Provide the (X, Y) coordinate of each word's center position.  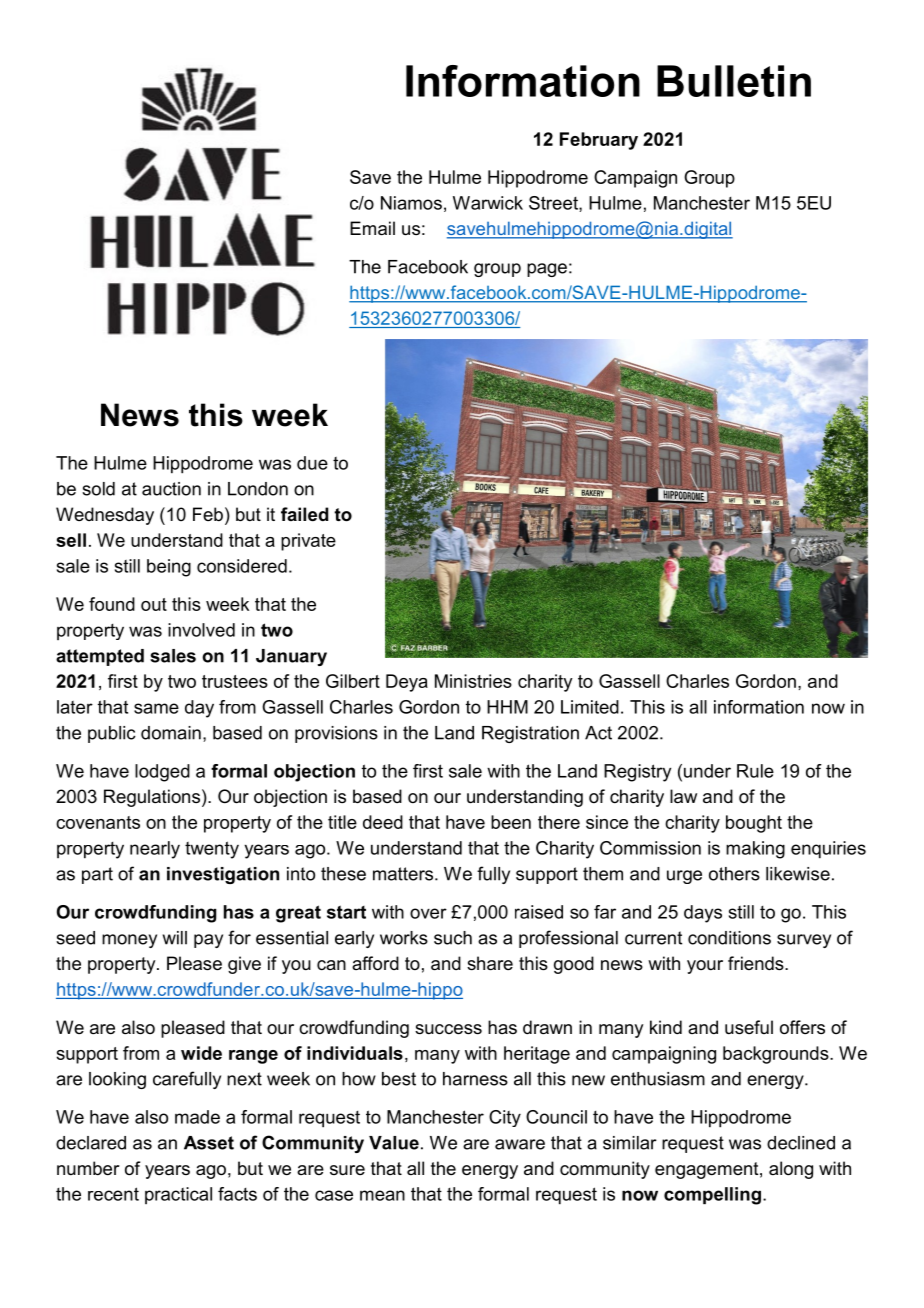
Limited (590, 707)
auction (171, 489)
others (734, 874)
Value (394, 1143)
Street (554, 204)
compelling (712, 1196)
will (175, 938)
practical (178, 1195)
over (428, 913)
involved (201, 630)
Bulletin (734, 81)
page (547, 270)
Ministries (473, 681)
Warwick (488, 203)
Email (372, 228)
